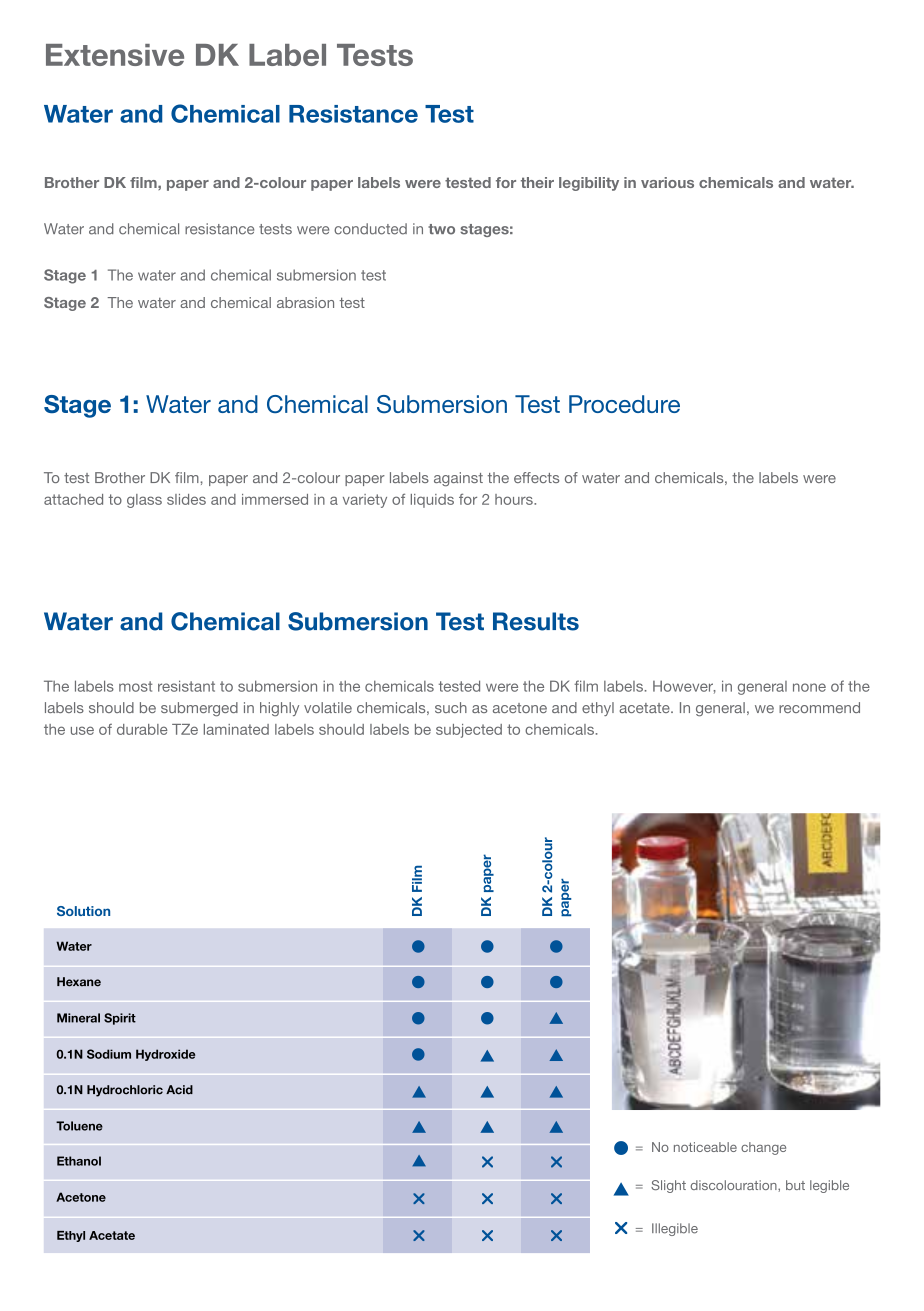 The height and width of the image is (1311, 924). What do you see at coordinates (705, 1147) in the image?
I see `noticeable` at bounding box center [705, 1147].
